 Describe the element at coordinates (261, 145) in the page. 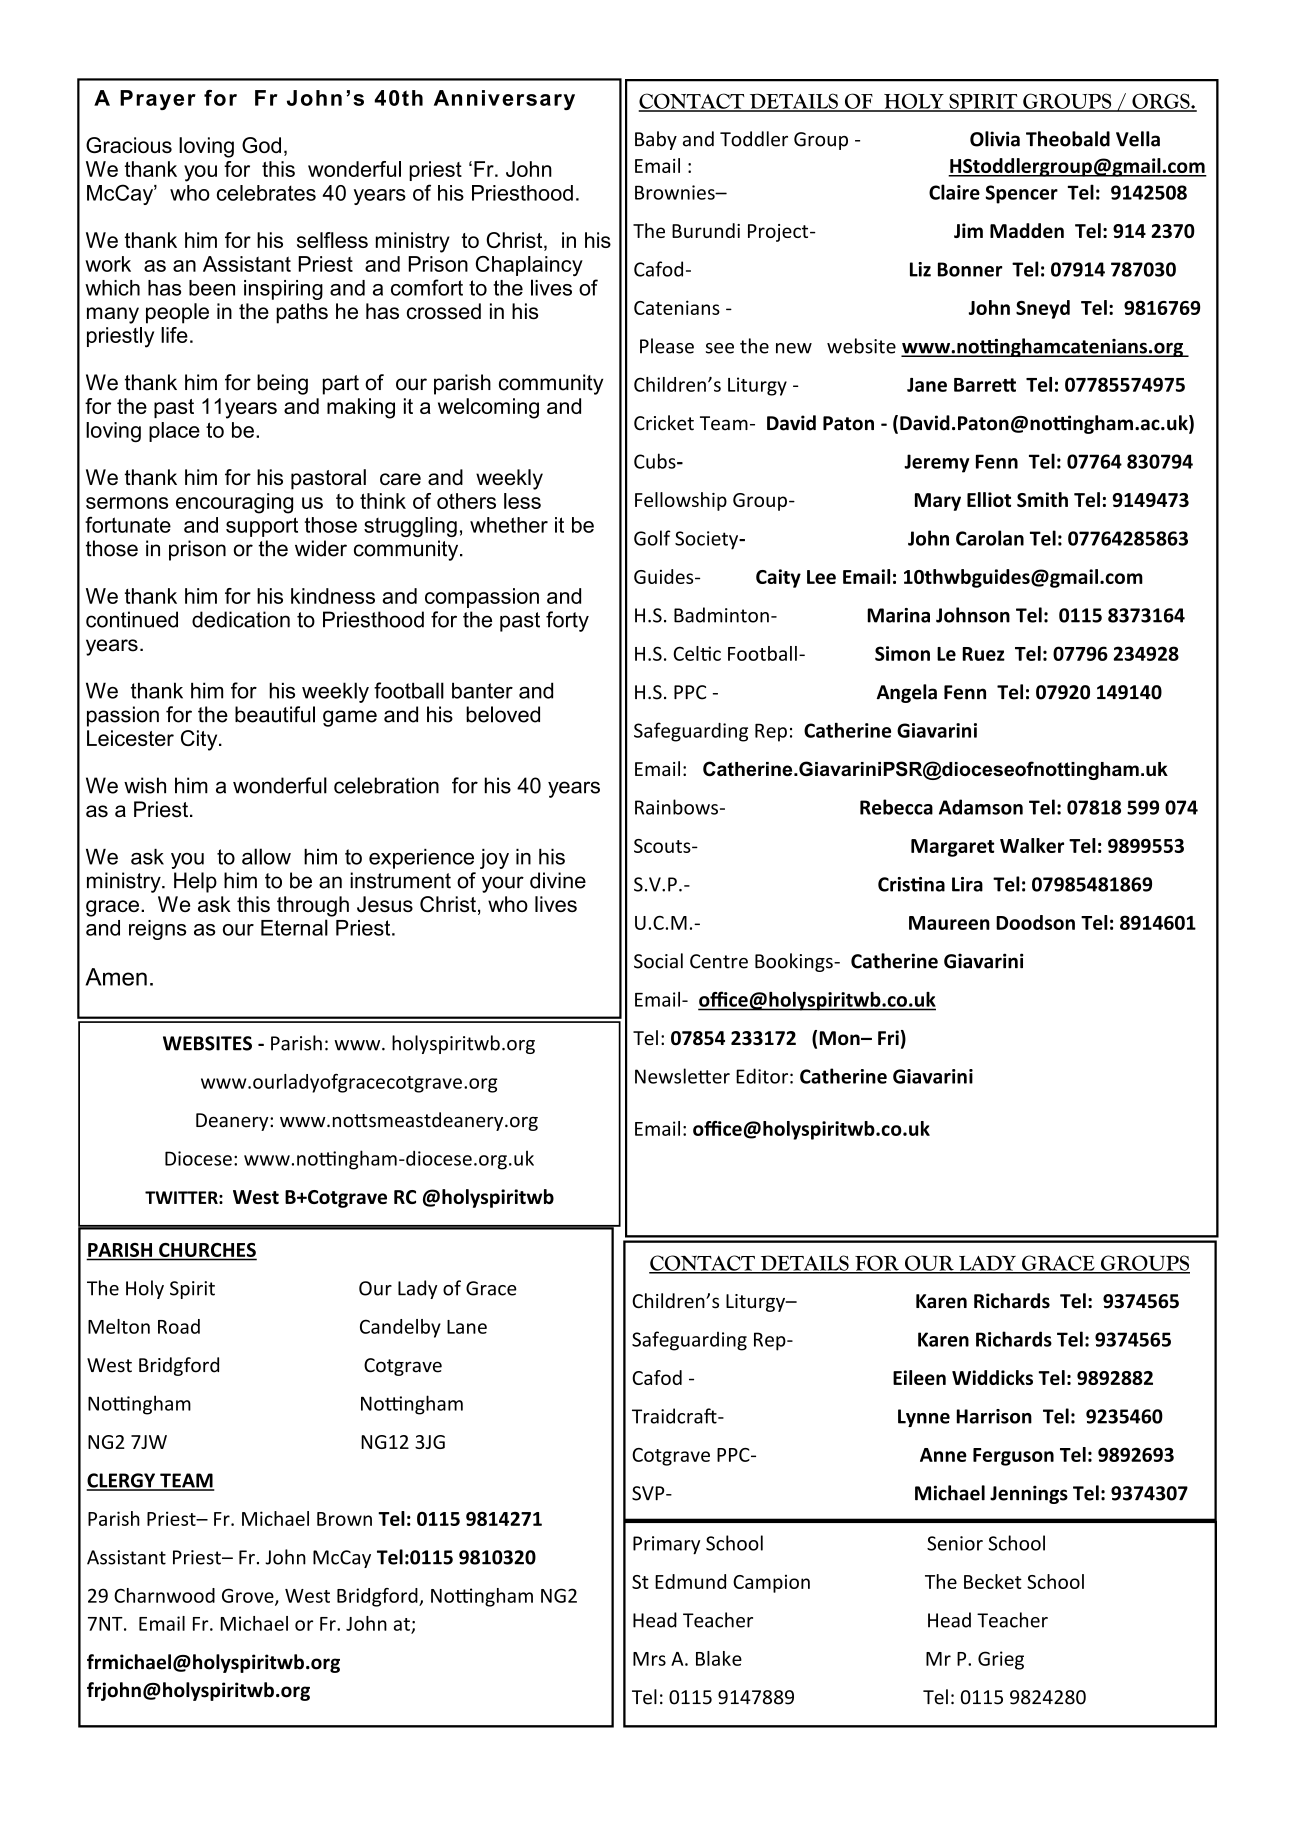

I see `God` at that location.
